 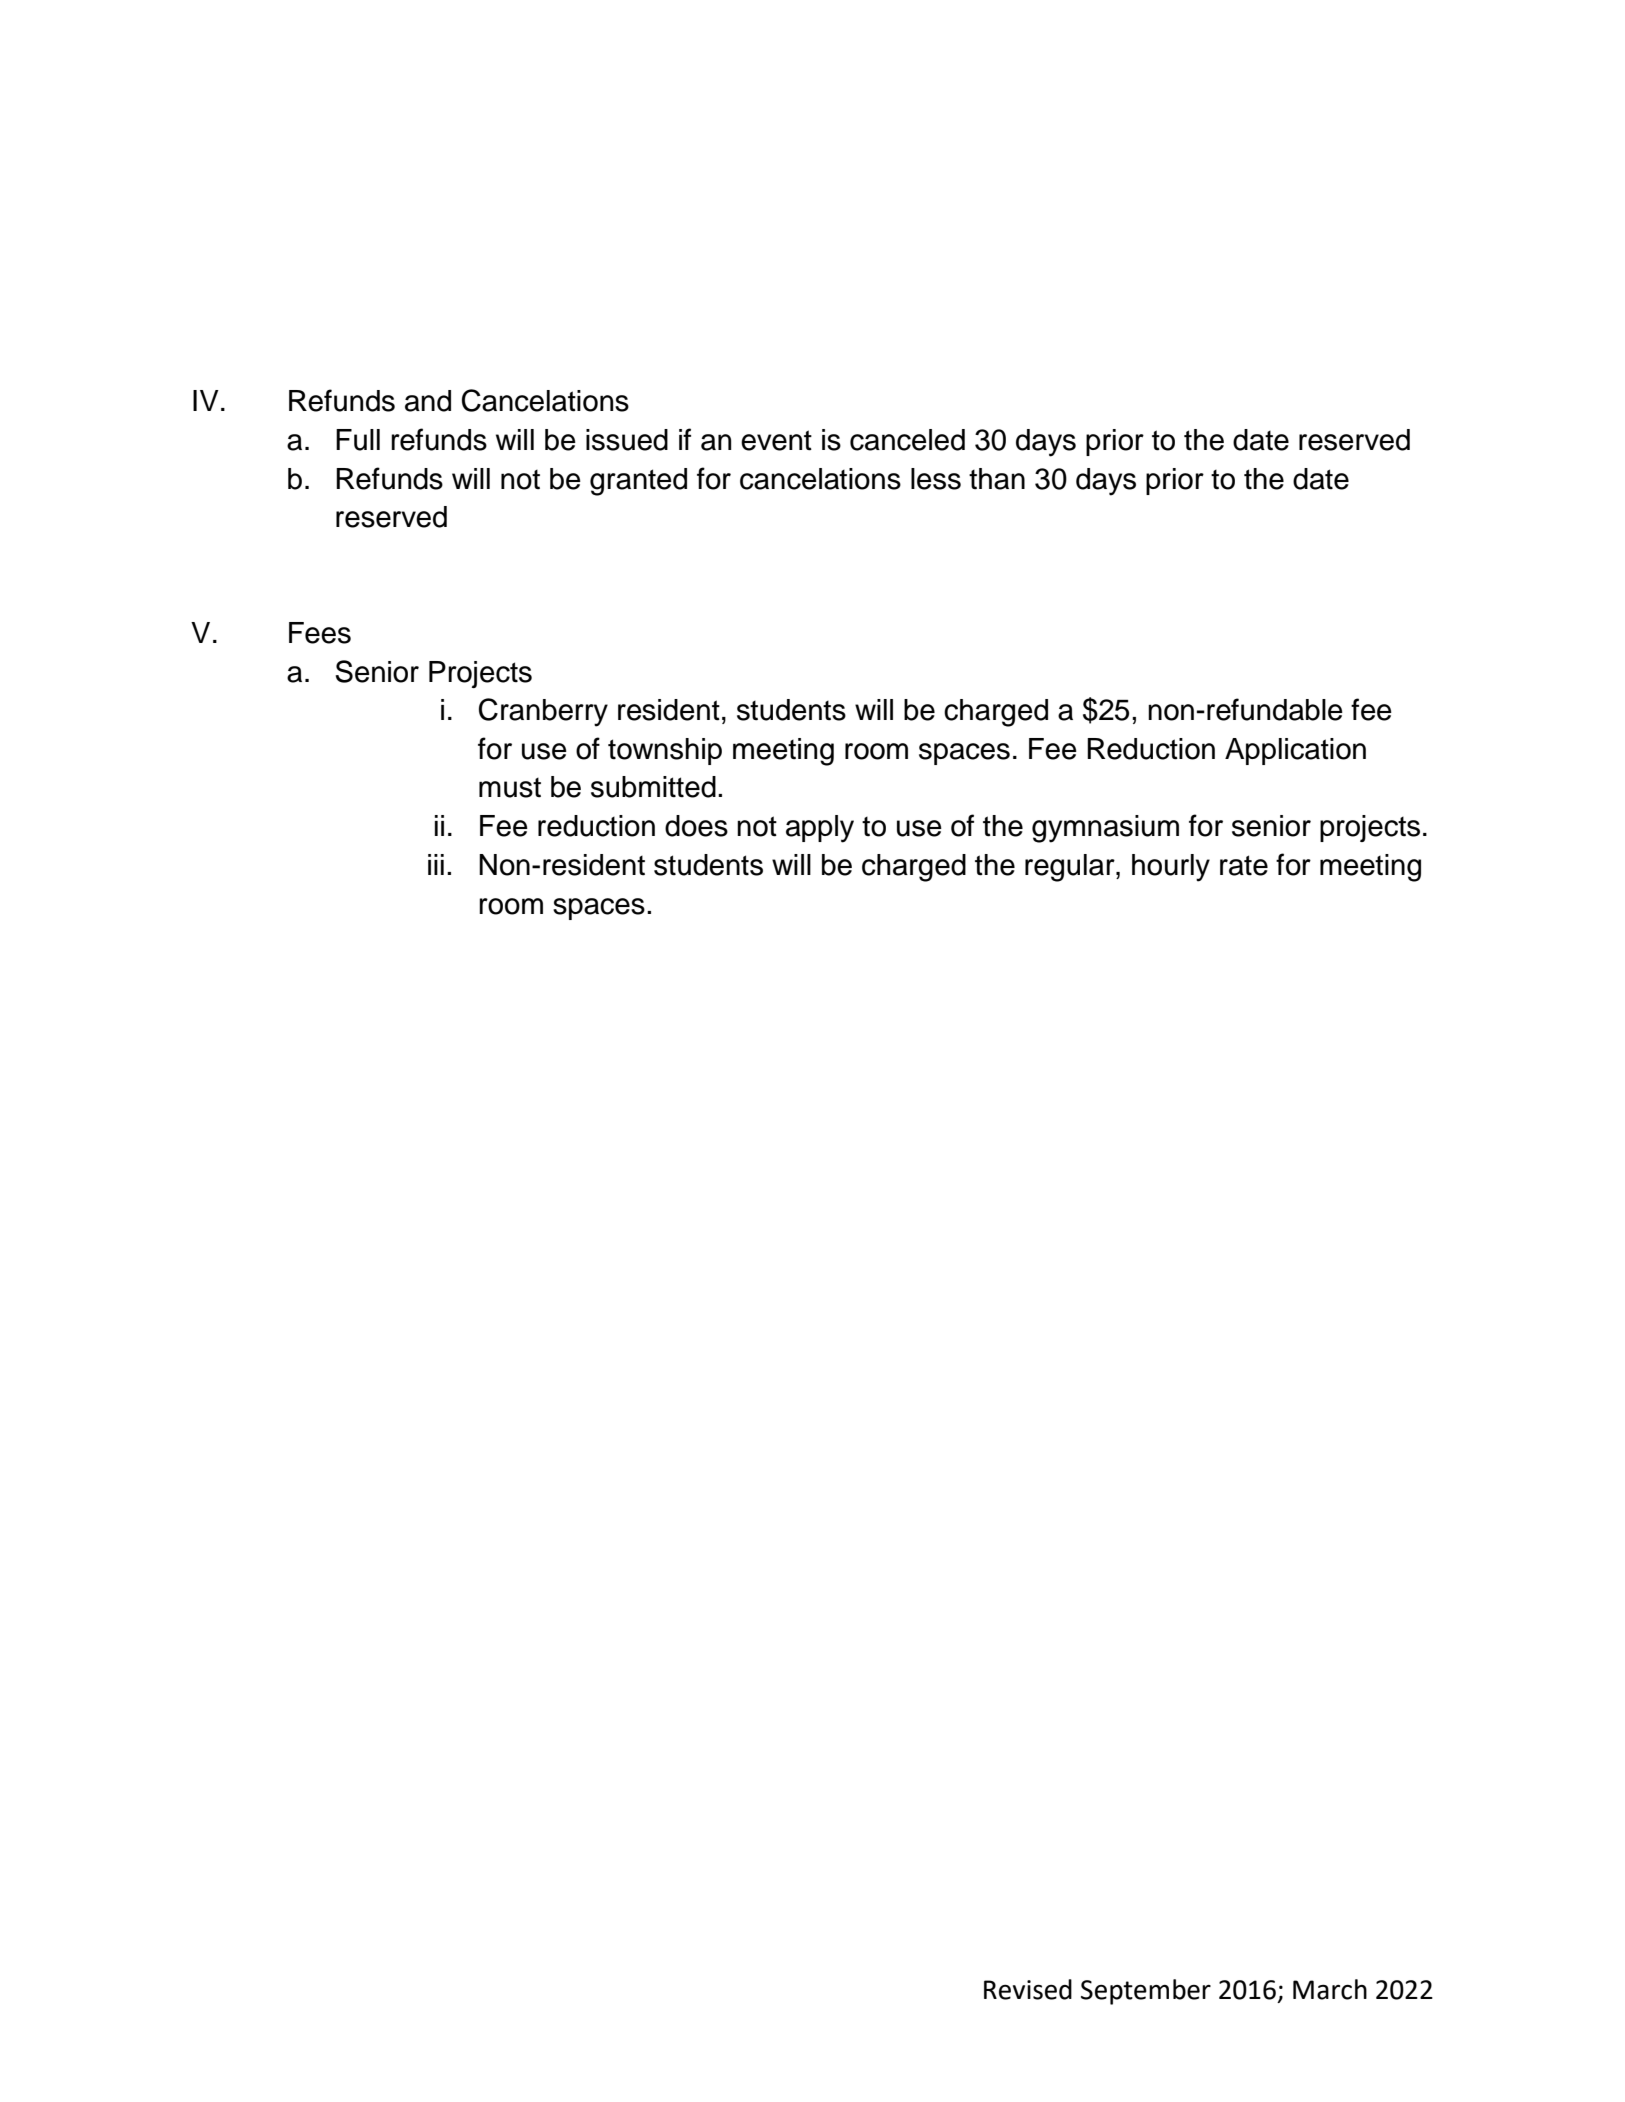 What do you see at coordinates (1330, 1989) in the page?
I see `March` at bounding box center [1330, 1989].
